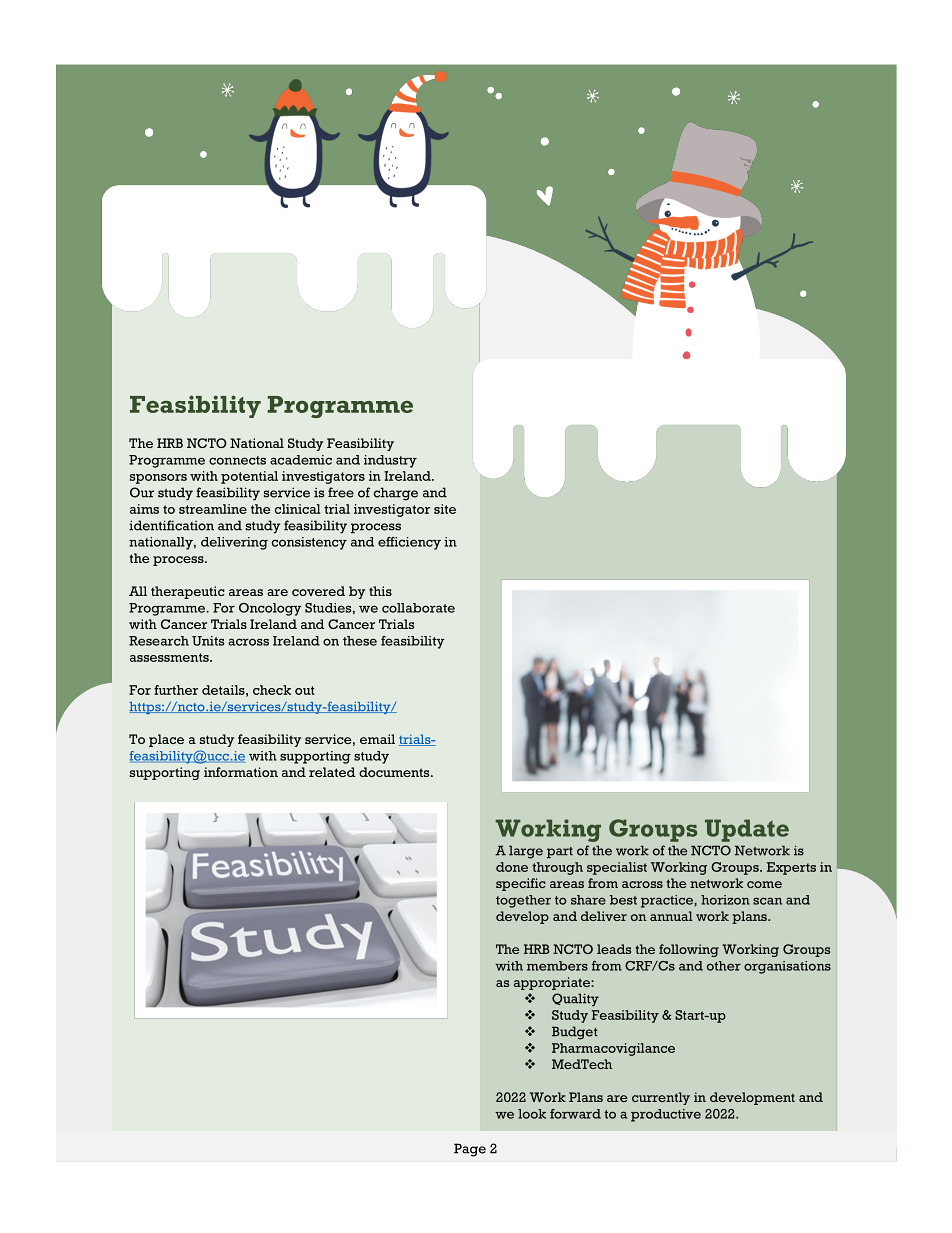 This screenshot has height=1233, width=952. I want to click on Update, so click(747, 830).
